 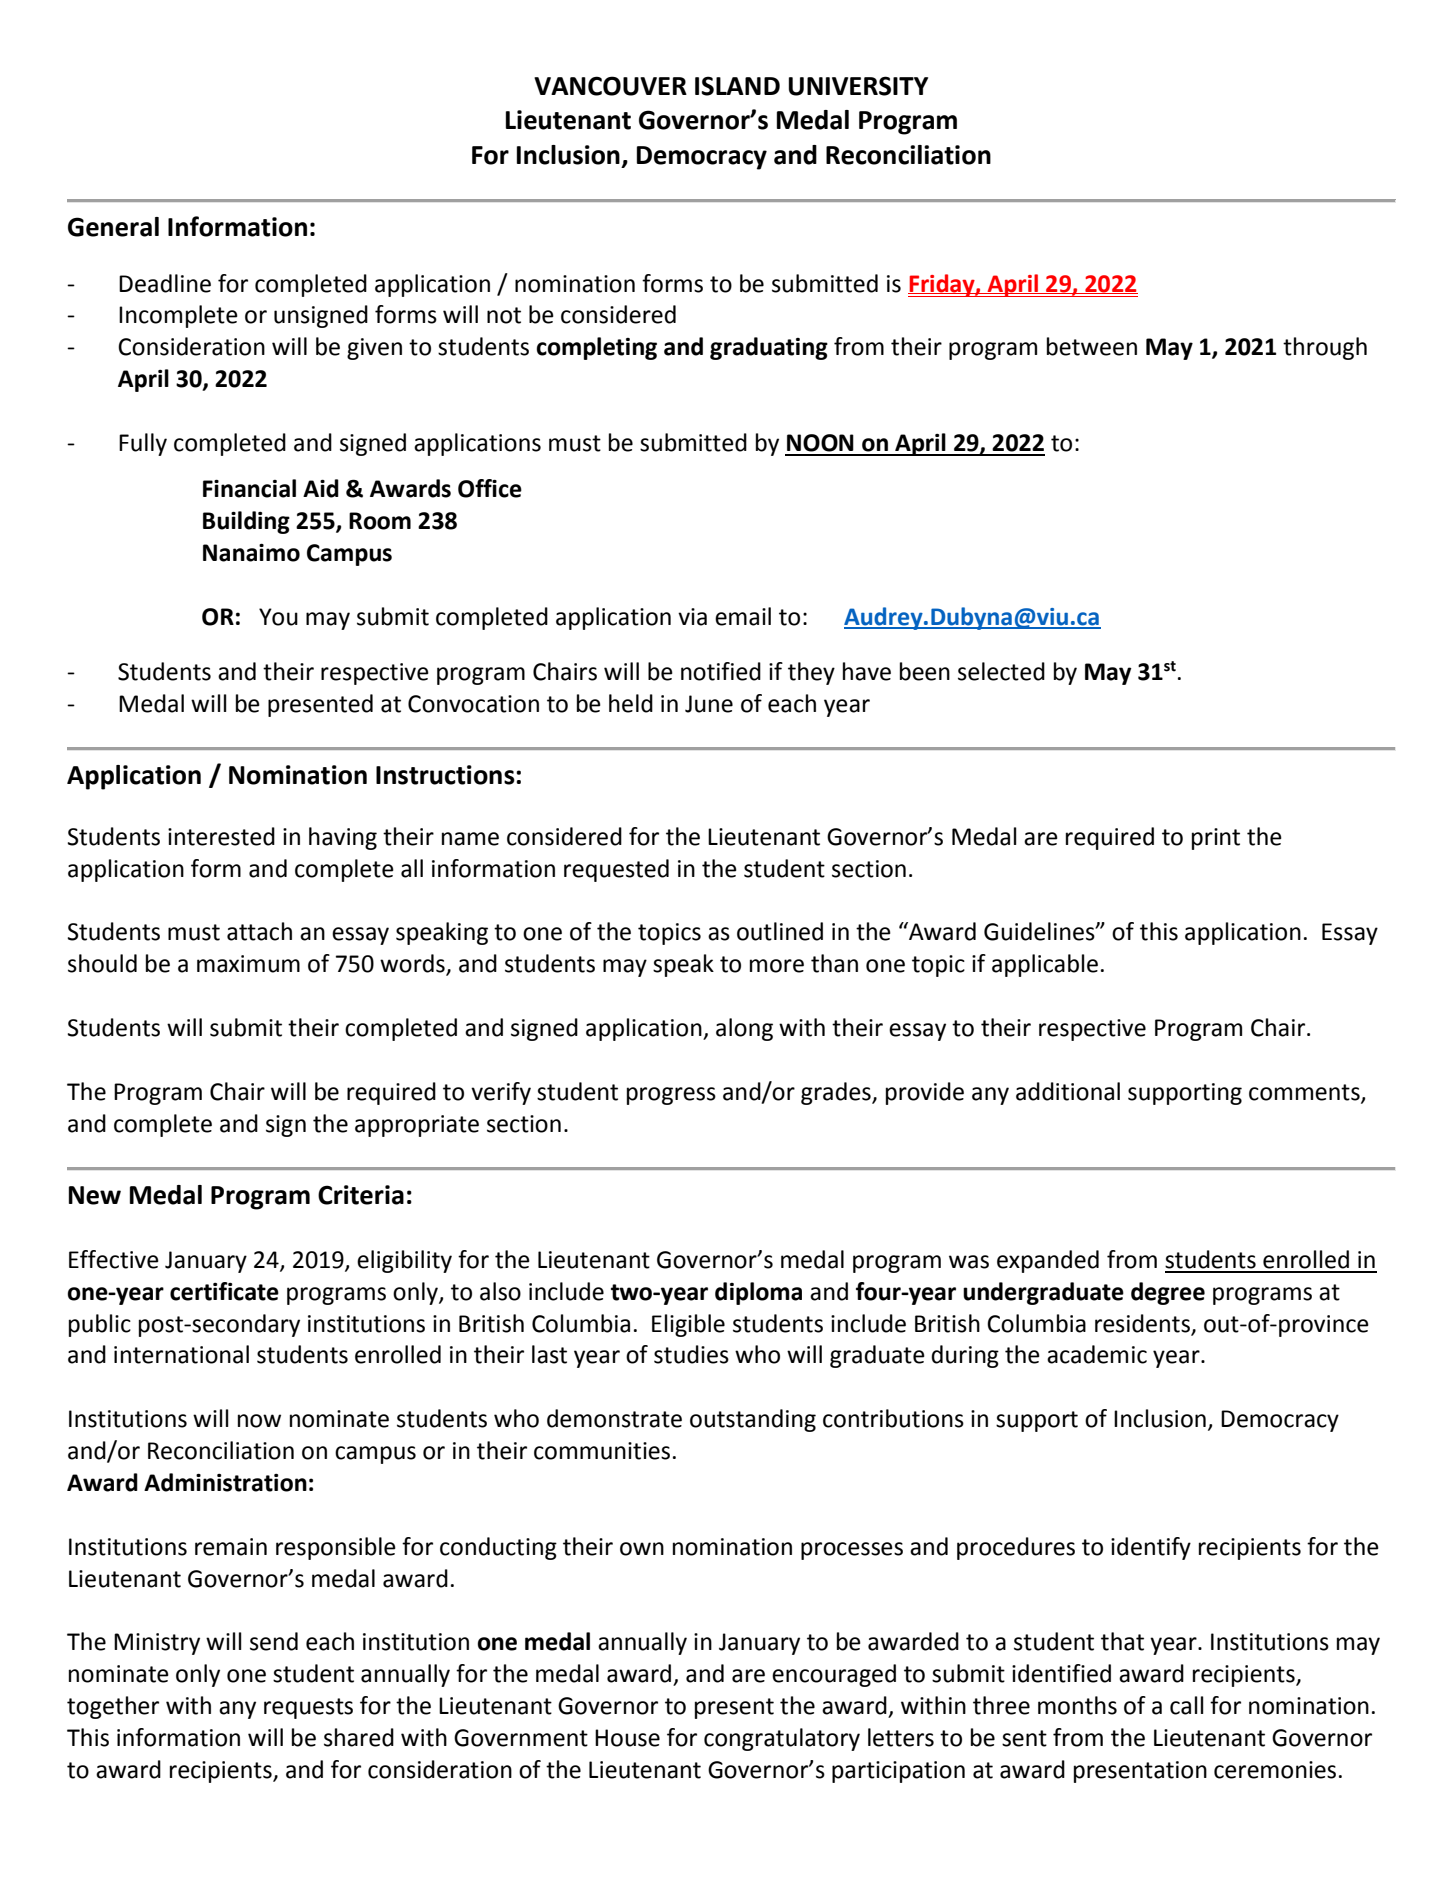 What do you see at coordinates (671, 1096) in the screenshot?
I see `progress` at bounding box center [671, 1096].
